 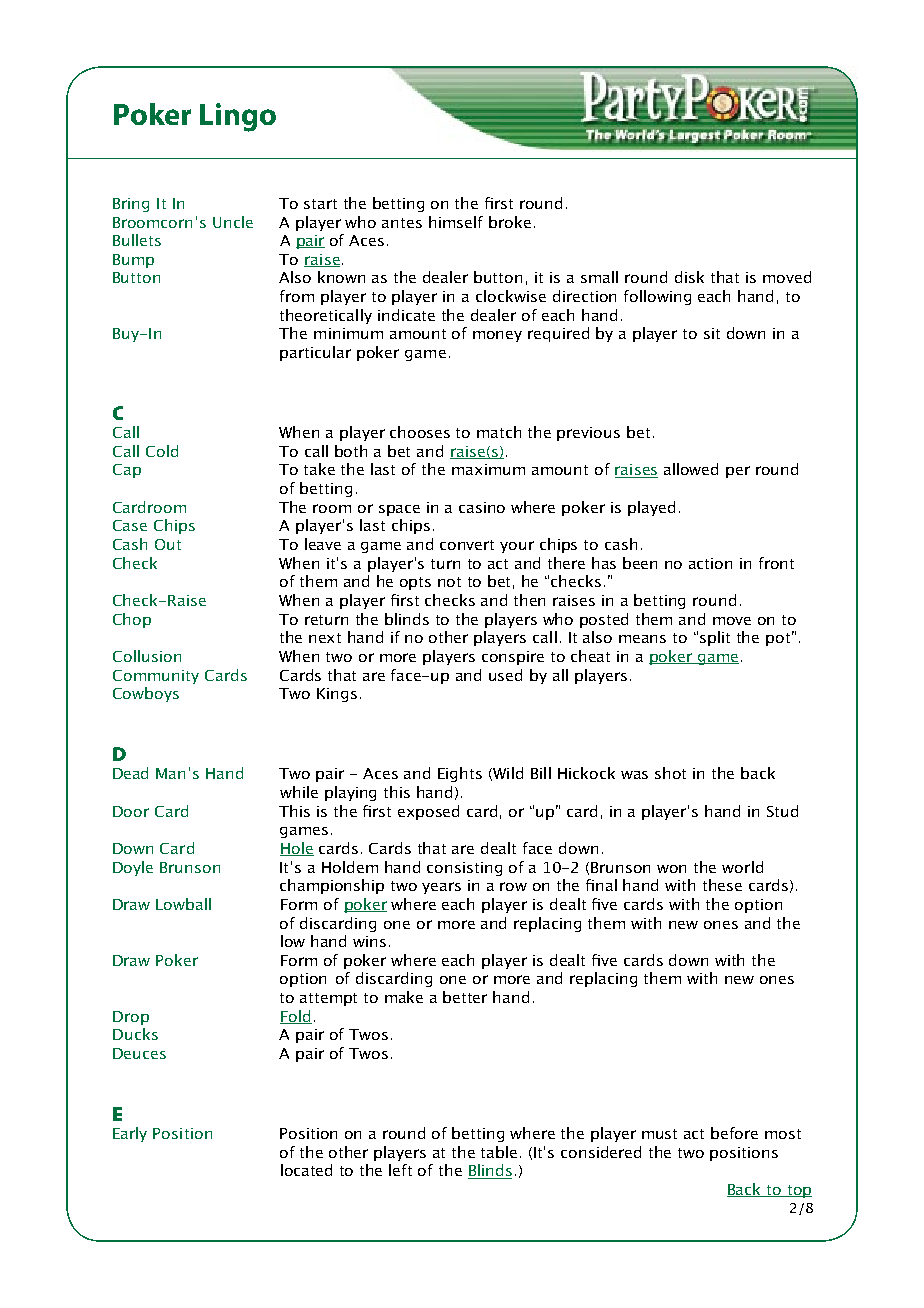 I want to click on himself, so click(x=456, y=222).
